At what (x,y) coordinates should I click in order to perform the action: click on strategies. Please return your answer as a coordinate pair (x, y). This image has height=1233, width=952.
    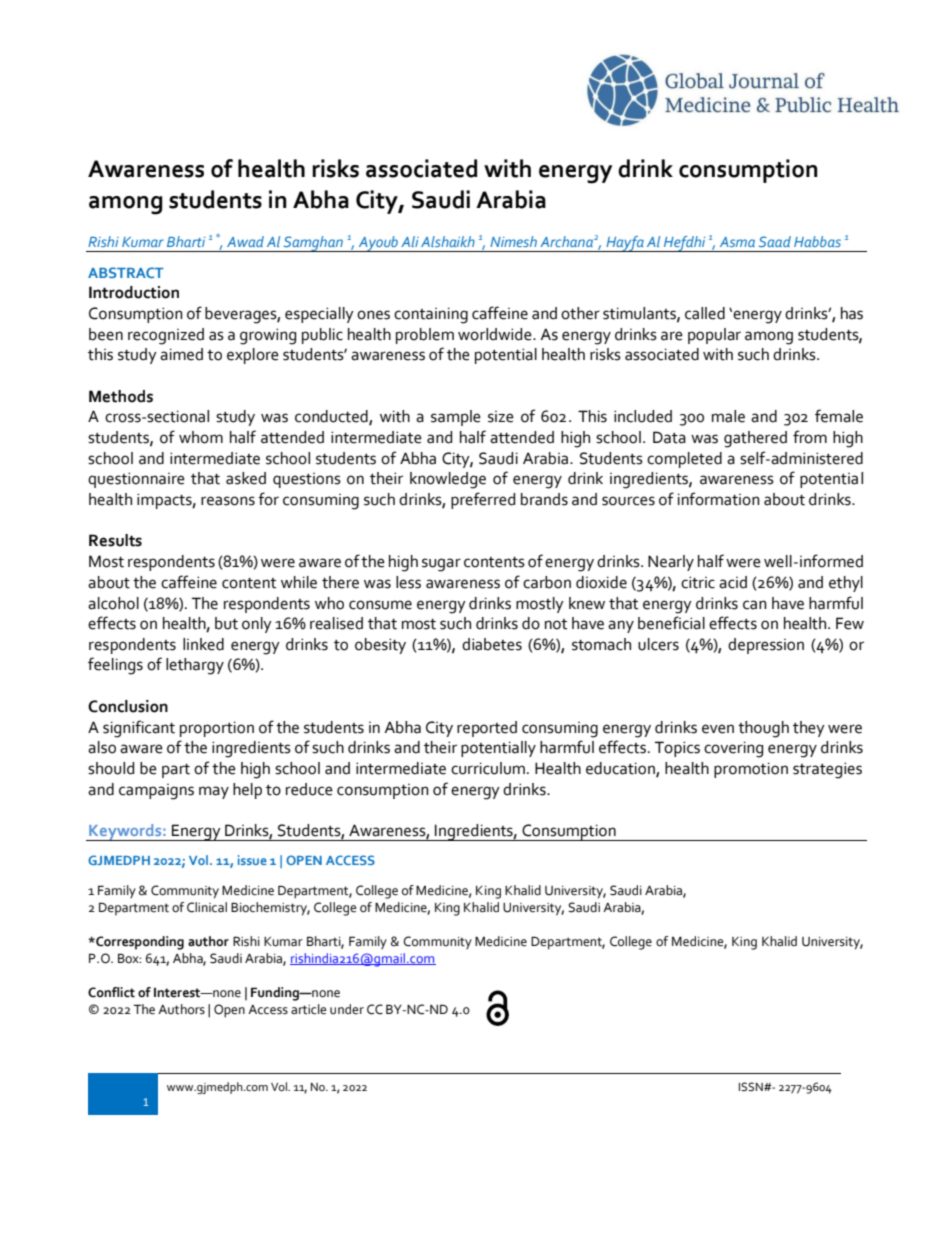
    Looking at the image, I should click on (827, 770).
